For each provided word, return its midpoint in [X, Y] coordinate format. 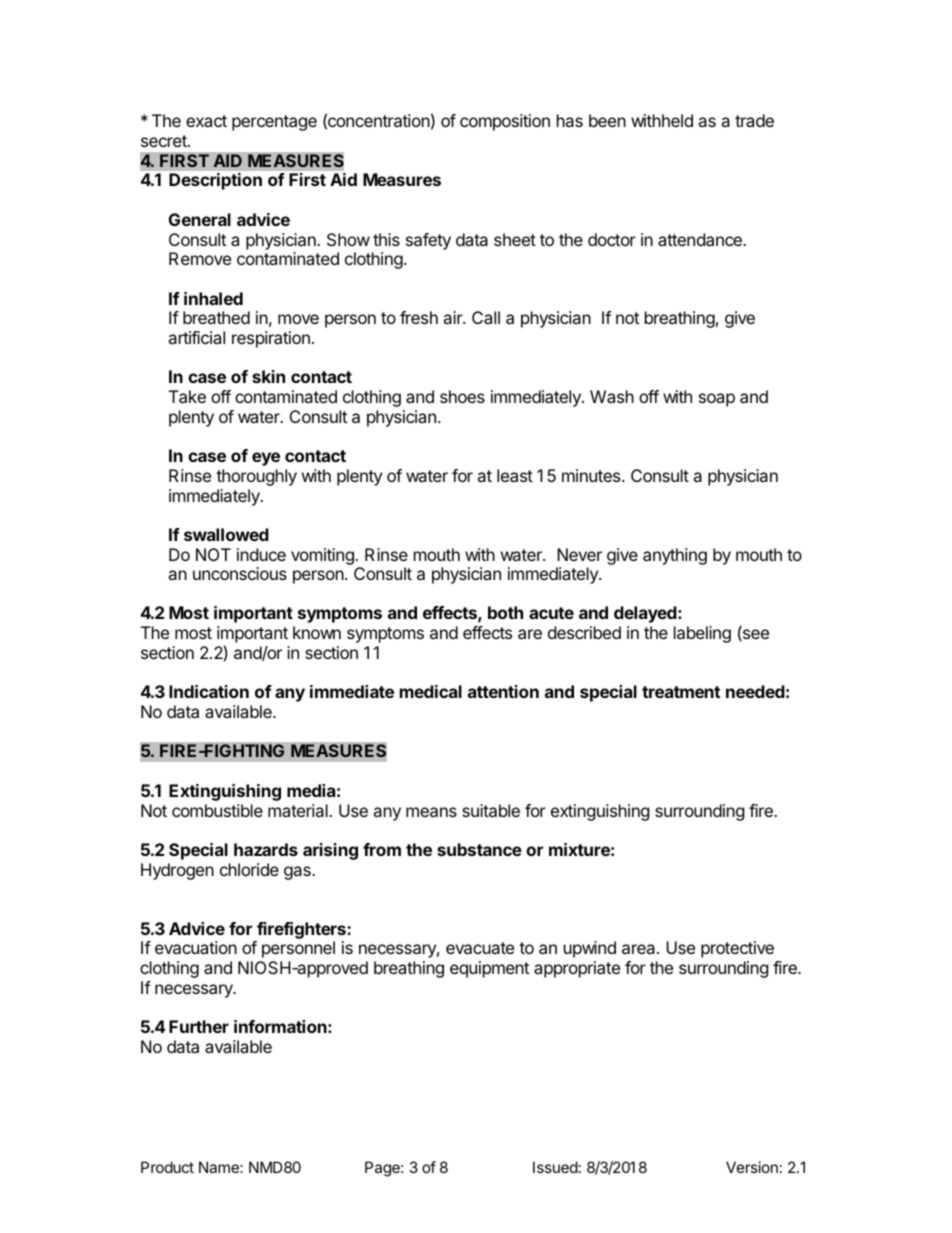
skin [268, 376]
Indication [209, 691]
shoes [462, 396]
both [505, 612]
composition [505, 122]
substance [479, 849]
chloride [249, 869]
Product [167, 1167]
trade [754, 120]
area [640, 949]
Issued [555, 1167]
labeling [702, 634]
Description [215, 181]
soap [717, 400]
